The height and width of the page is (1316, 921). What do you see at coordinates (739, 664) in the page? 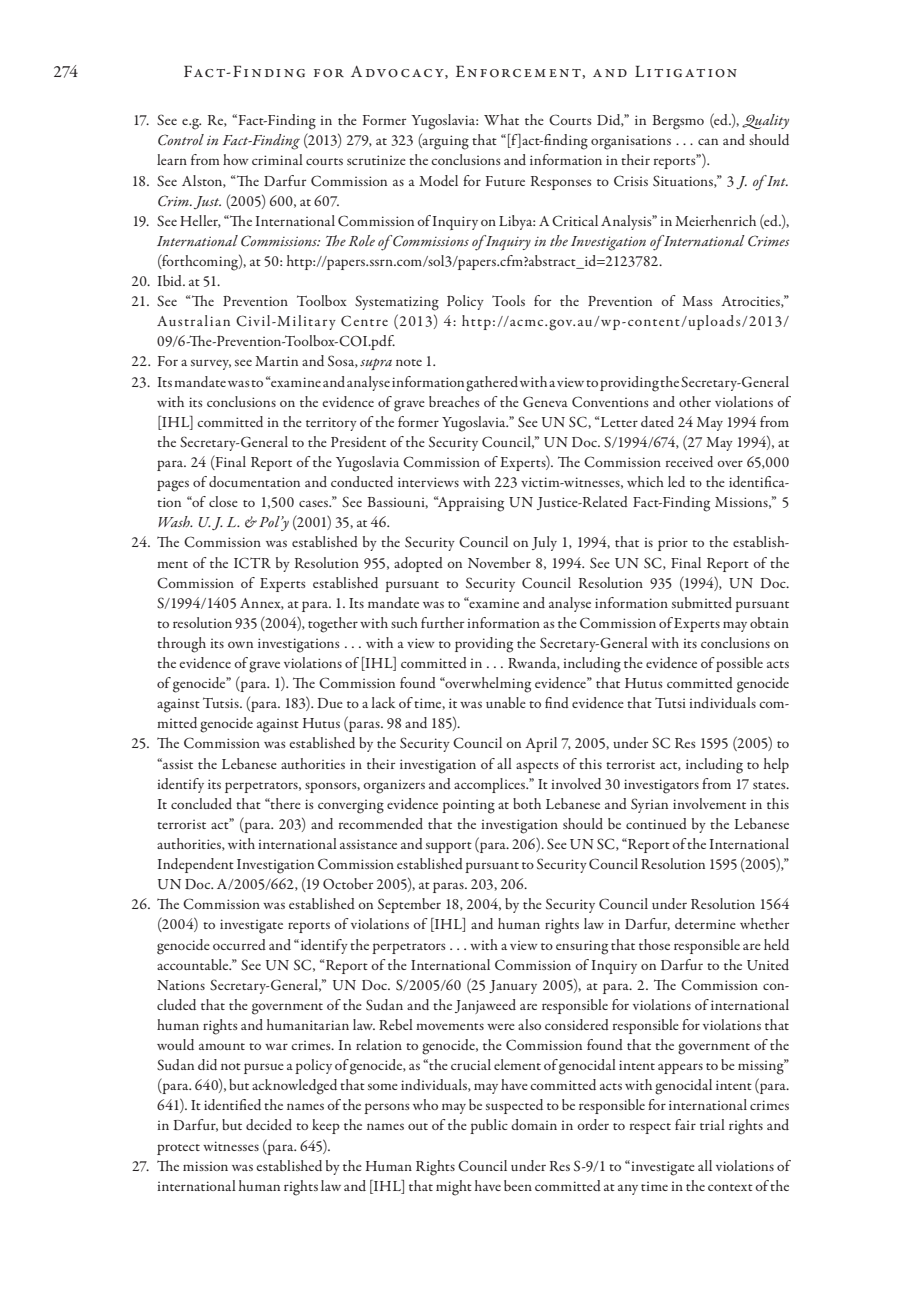
I see `possible` at bounding box center [739, 664].
